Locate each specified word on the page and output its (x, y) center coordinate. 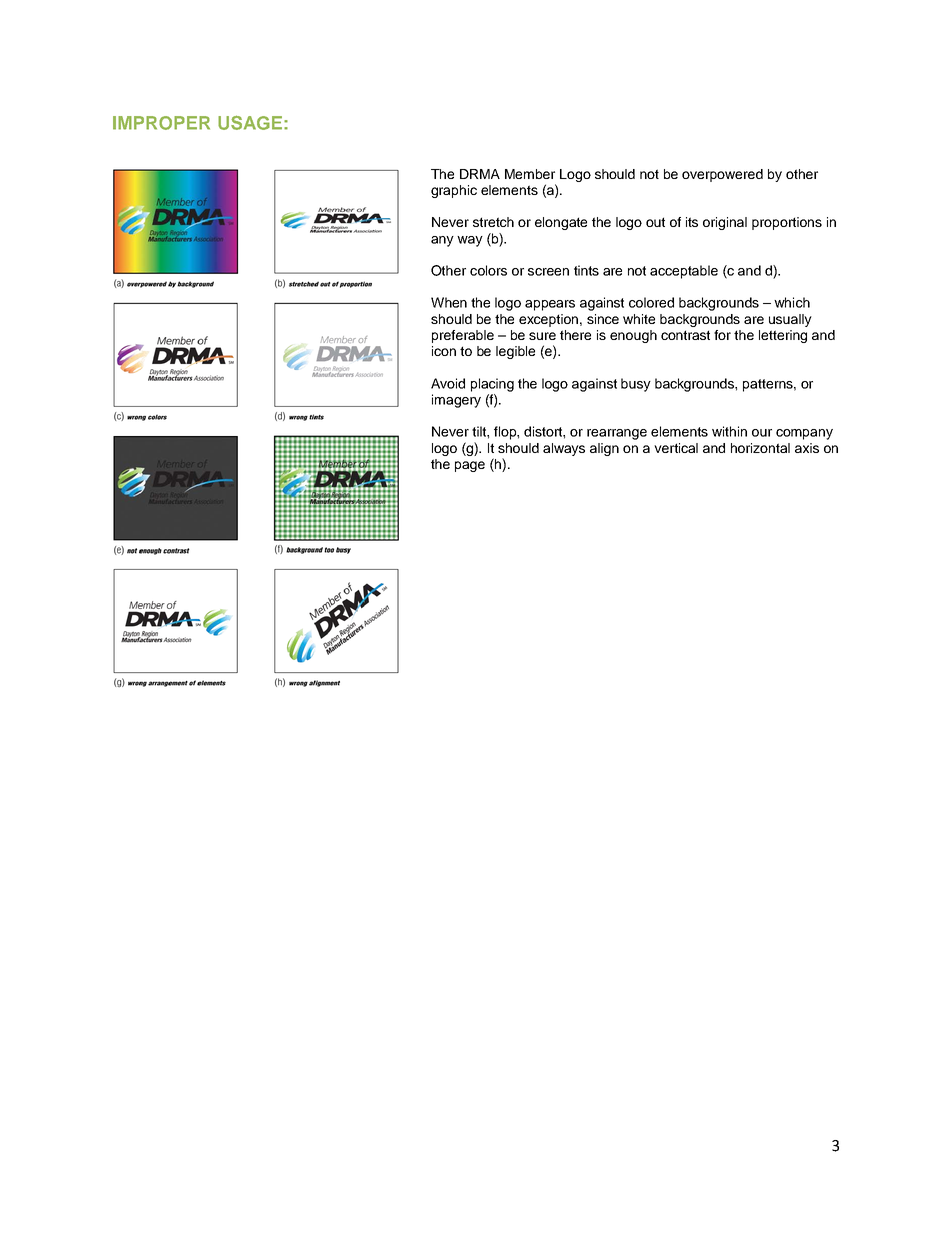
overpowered (722, 175)
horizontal (760, 448)
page (470, 466)
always (564, 449)
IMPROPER (161, 123)
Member (530, 174)
